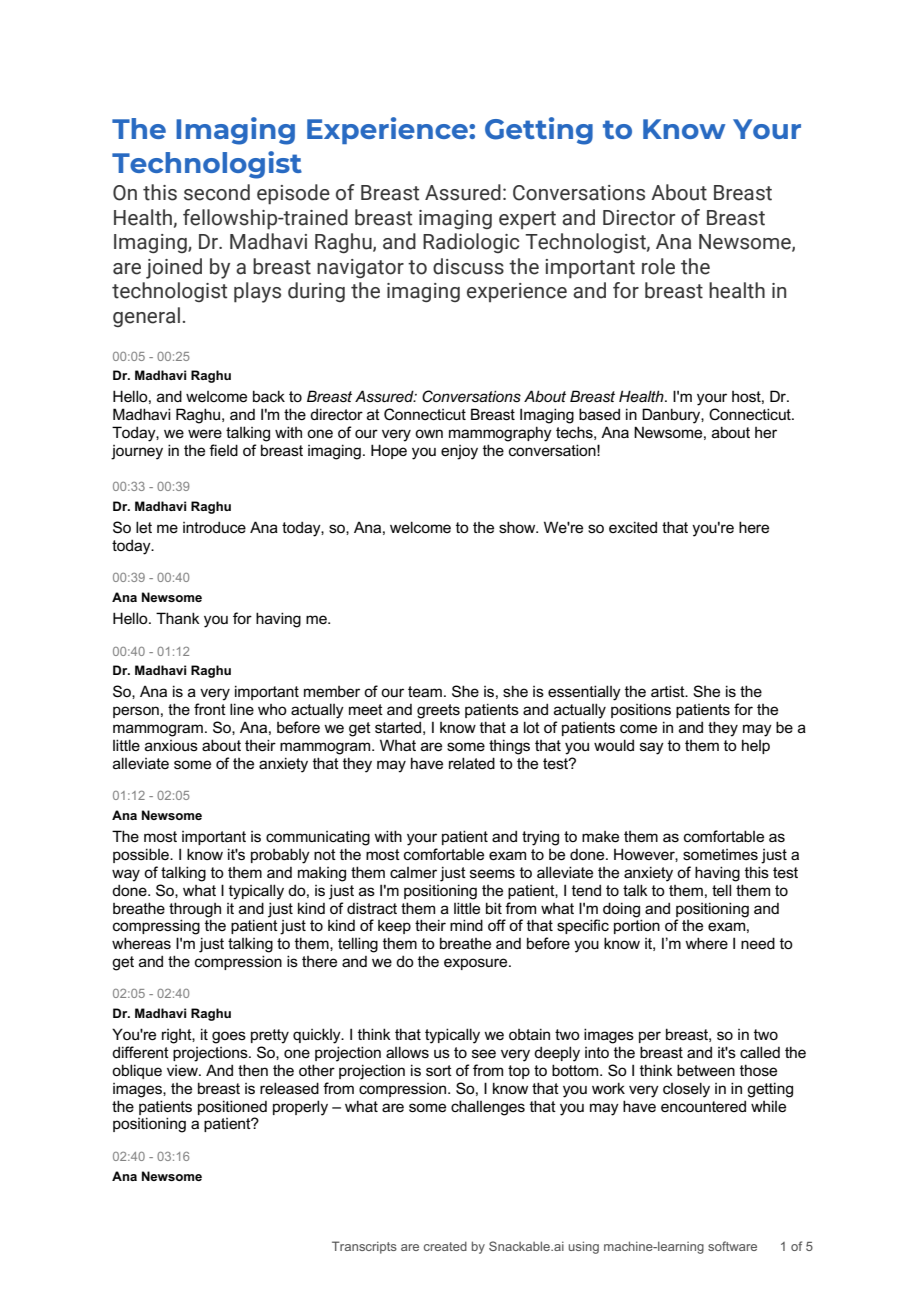 Image resolution: width=924 pixels, height=1308 pixels. I want to click on positioned, so click(232, 1107).
